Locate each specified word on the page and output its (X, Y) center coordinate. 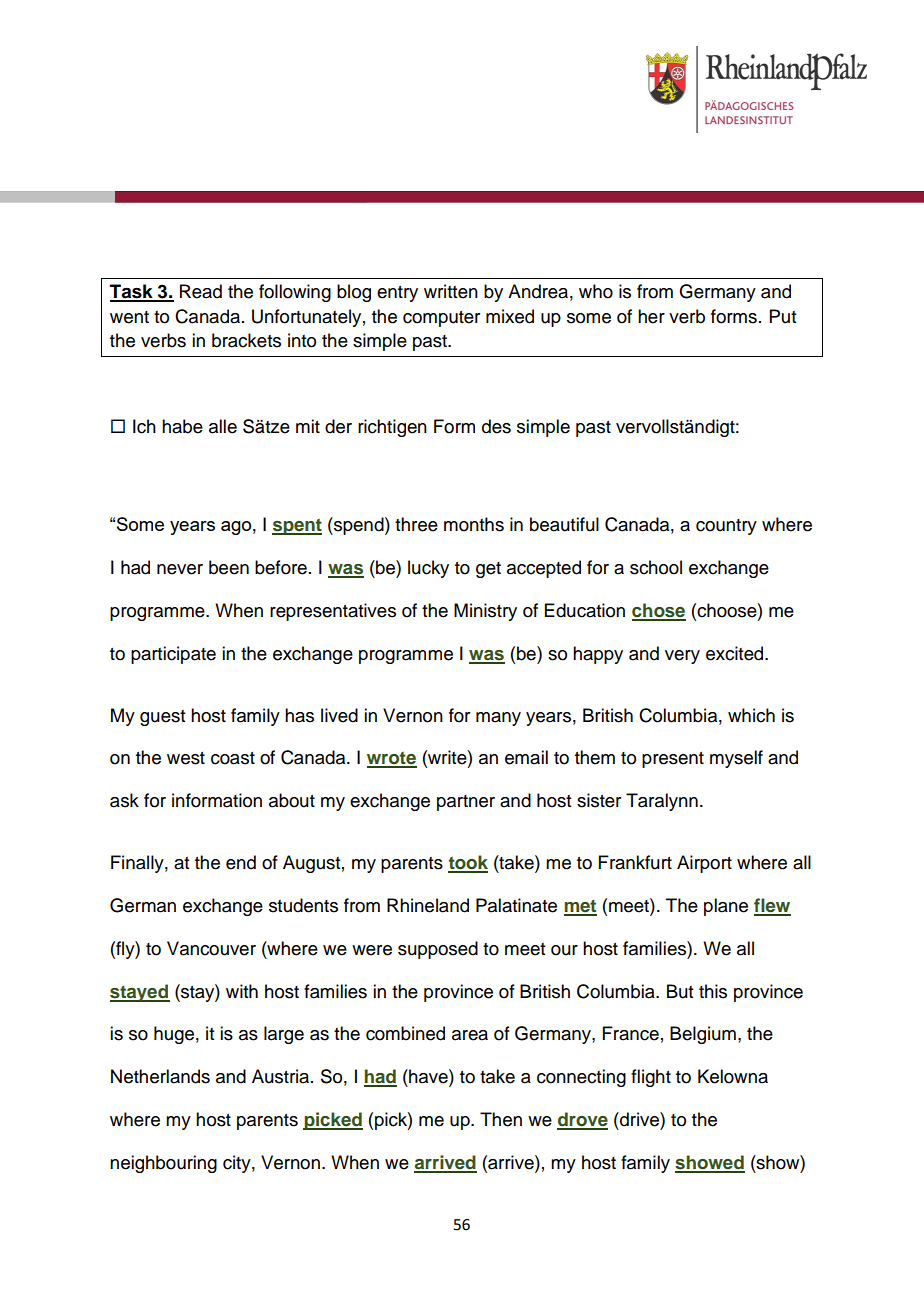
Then (501, 1119)
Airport (704, 864)
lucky (428, 569)
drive (639, 1119)
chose (659, 611)
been (229, 567)
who (596, 291)
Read (201, 291)
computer (441, 319)
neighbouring (163, 1164)
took (468, 863)
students (303, 905)
